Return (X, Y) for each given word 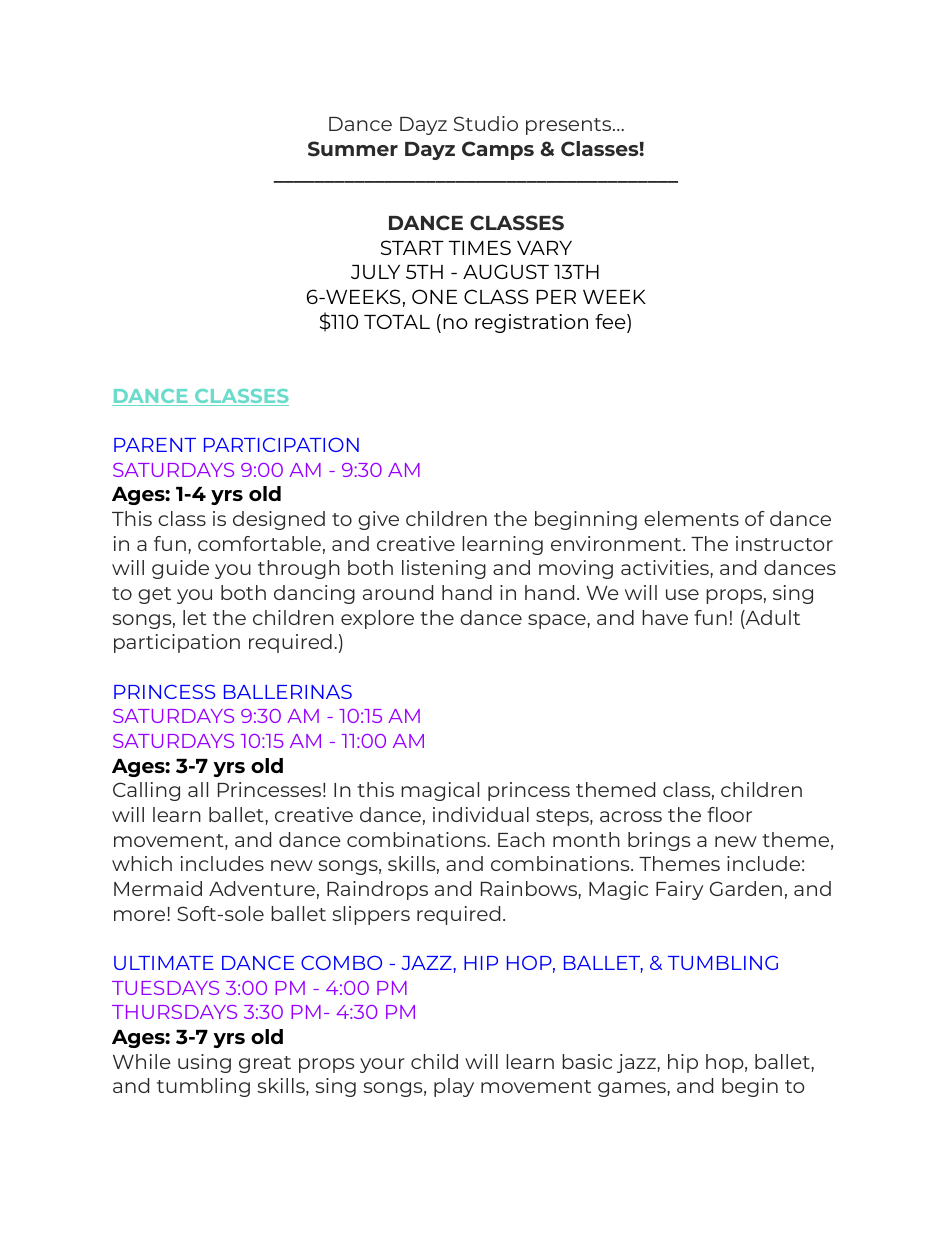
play (454, 1087)
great (265, 1064)
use (682, 594)
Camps (498, 150)
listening (444, 569)
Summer (353, 149)
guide (180, 569)
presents (570, 126)
